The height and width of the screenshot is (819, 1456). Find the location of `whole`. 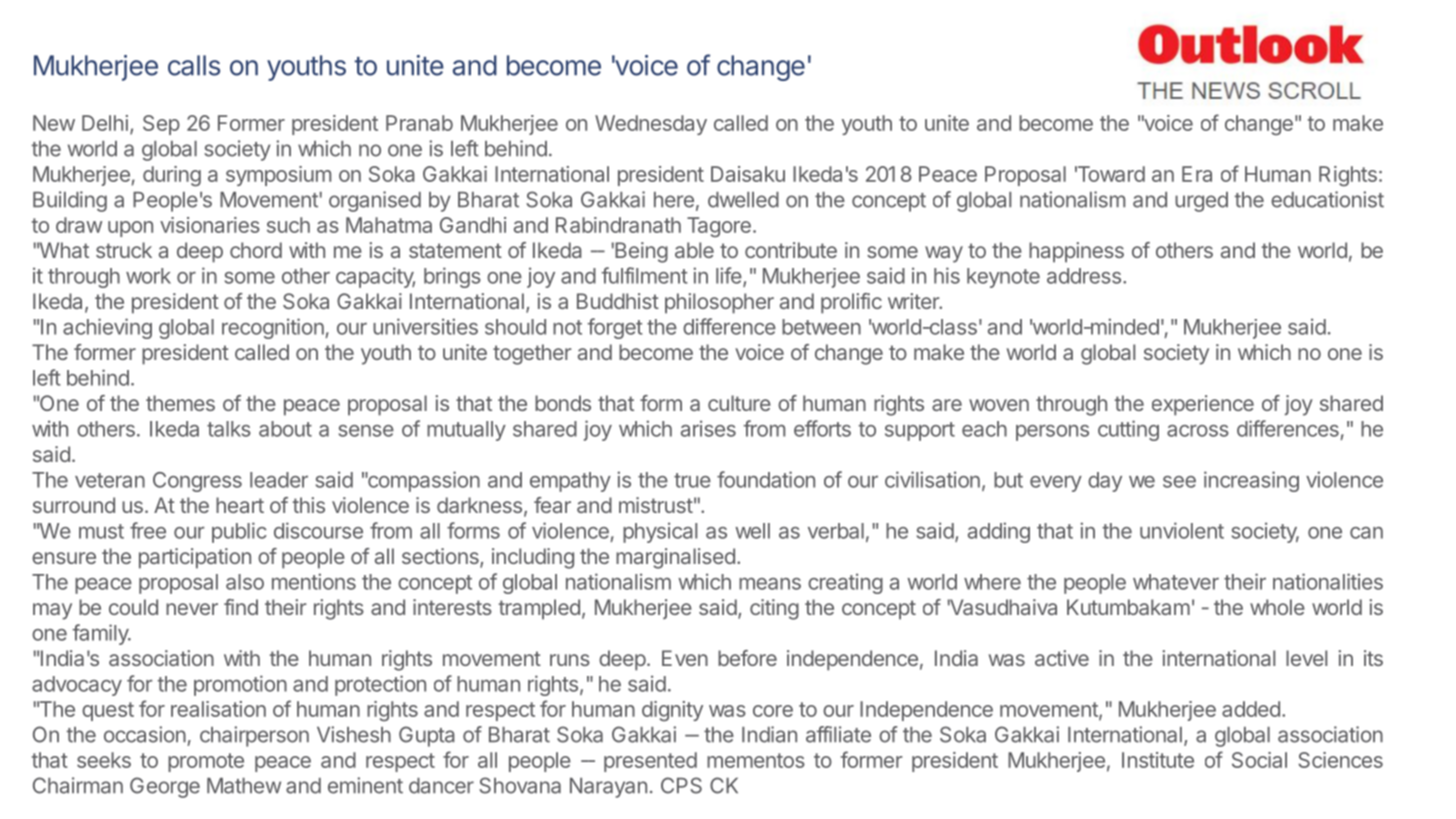

whole is located at coordinates (1277, 607).
